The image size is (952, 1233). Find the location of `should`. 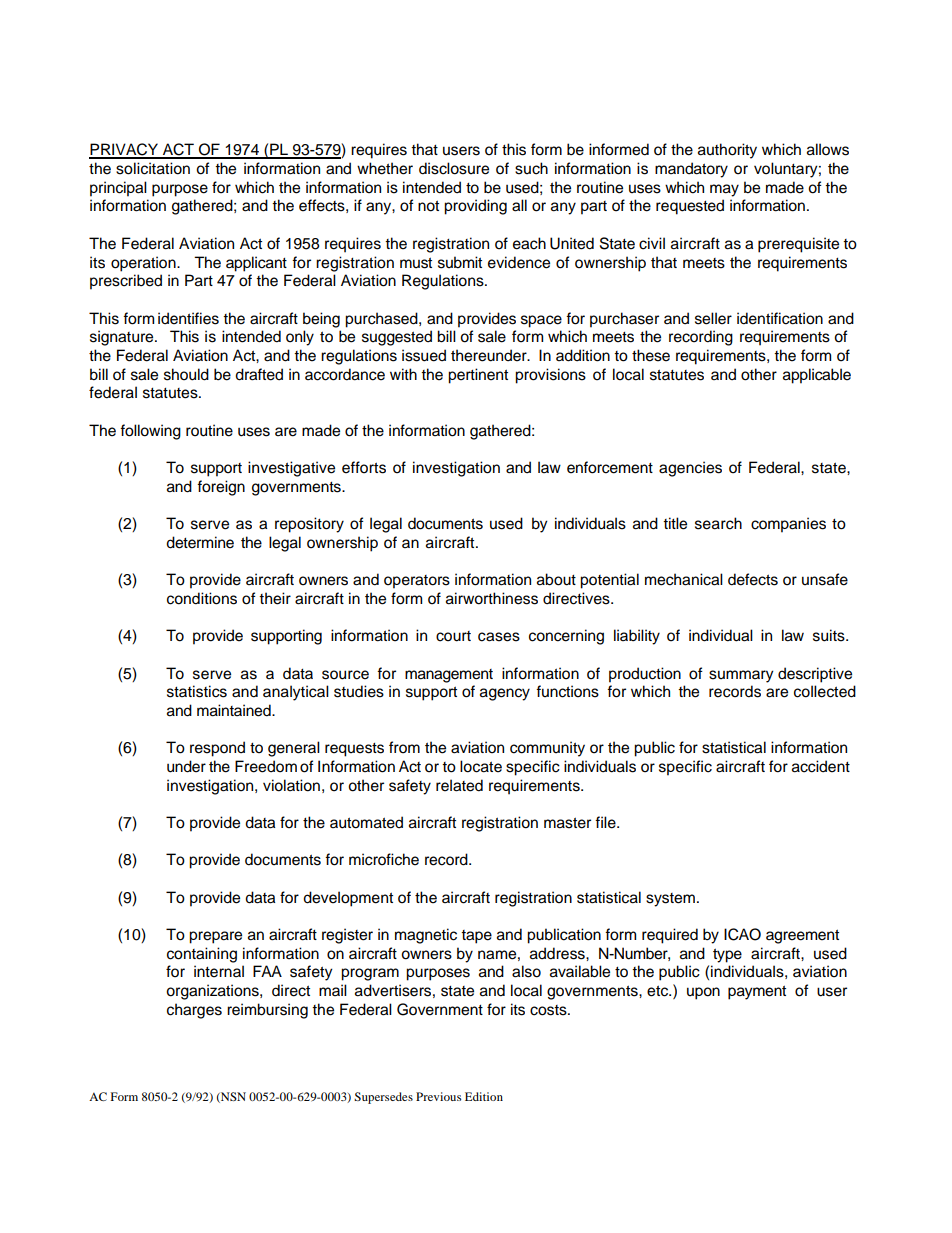

should is located at coordinates (186, 374).
